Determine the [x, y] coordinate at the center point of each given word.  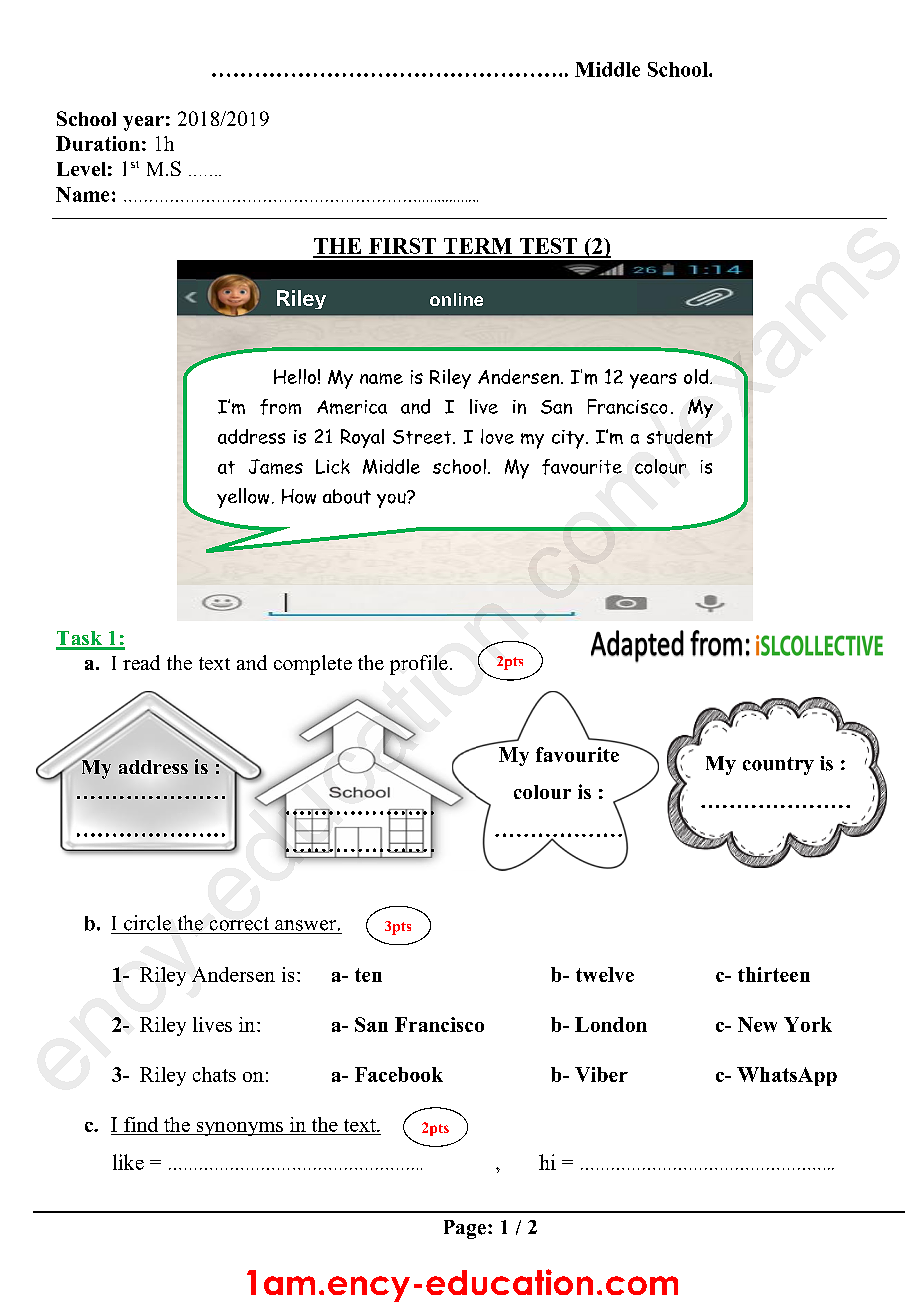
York [808, 1024]
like [128, 1162]
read [141, 662]
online [456, 299]
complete [313, 665]
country [778, 766]
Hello [295, 376]
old [697, 376]
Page [465, 1229]
